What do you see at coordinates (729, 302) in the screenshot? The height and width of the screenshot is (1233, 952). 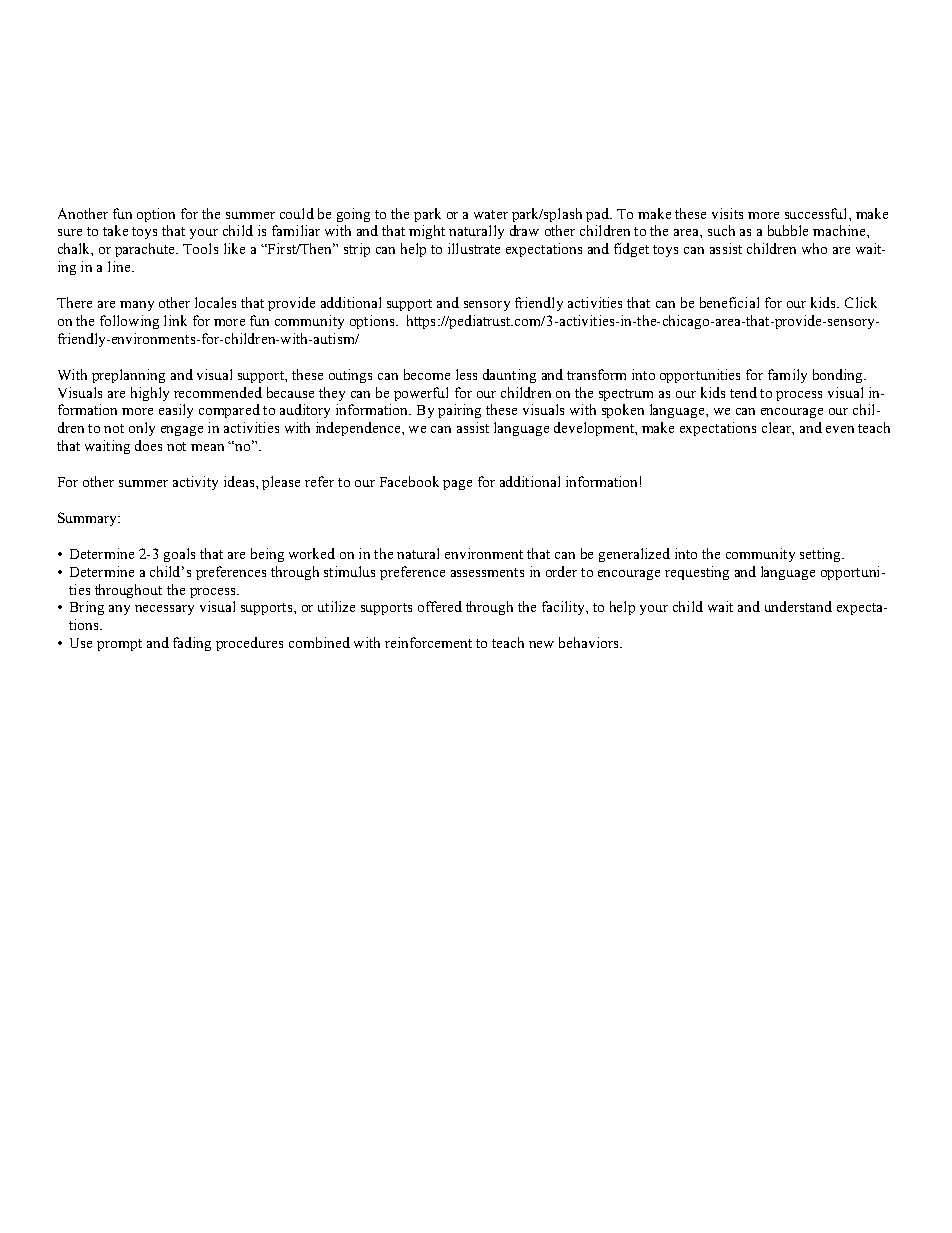 I see `beneficial` at bounding box center [729, 302].
